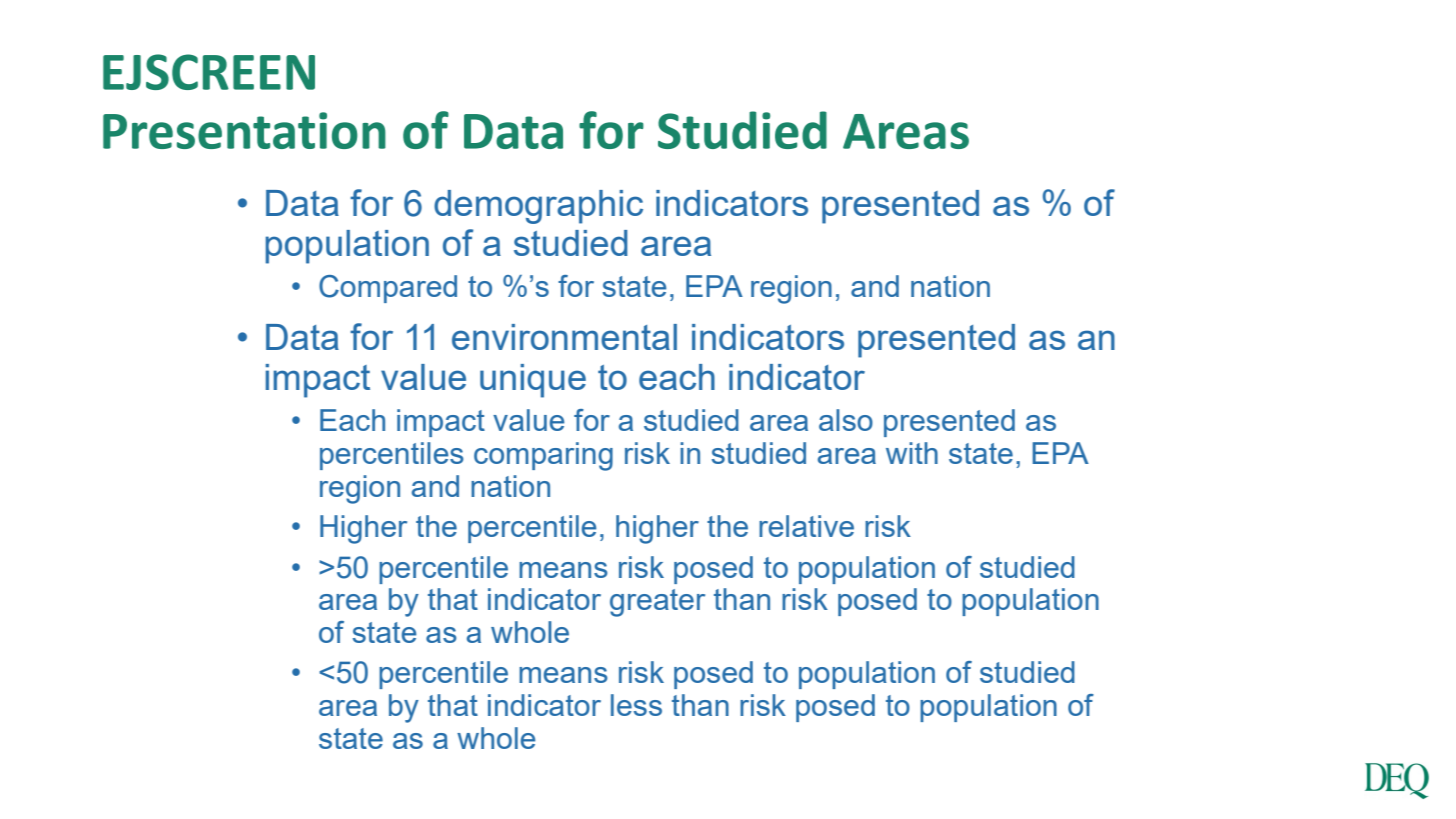 This screenshot has height=819, width=1456. Describe the element at coordinates (543, 456) in the screenshot. I see `comparing` at that location.
